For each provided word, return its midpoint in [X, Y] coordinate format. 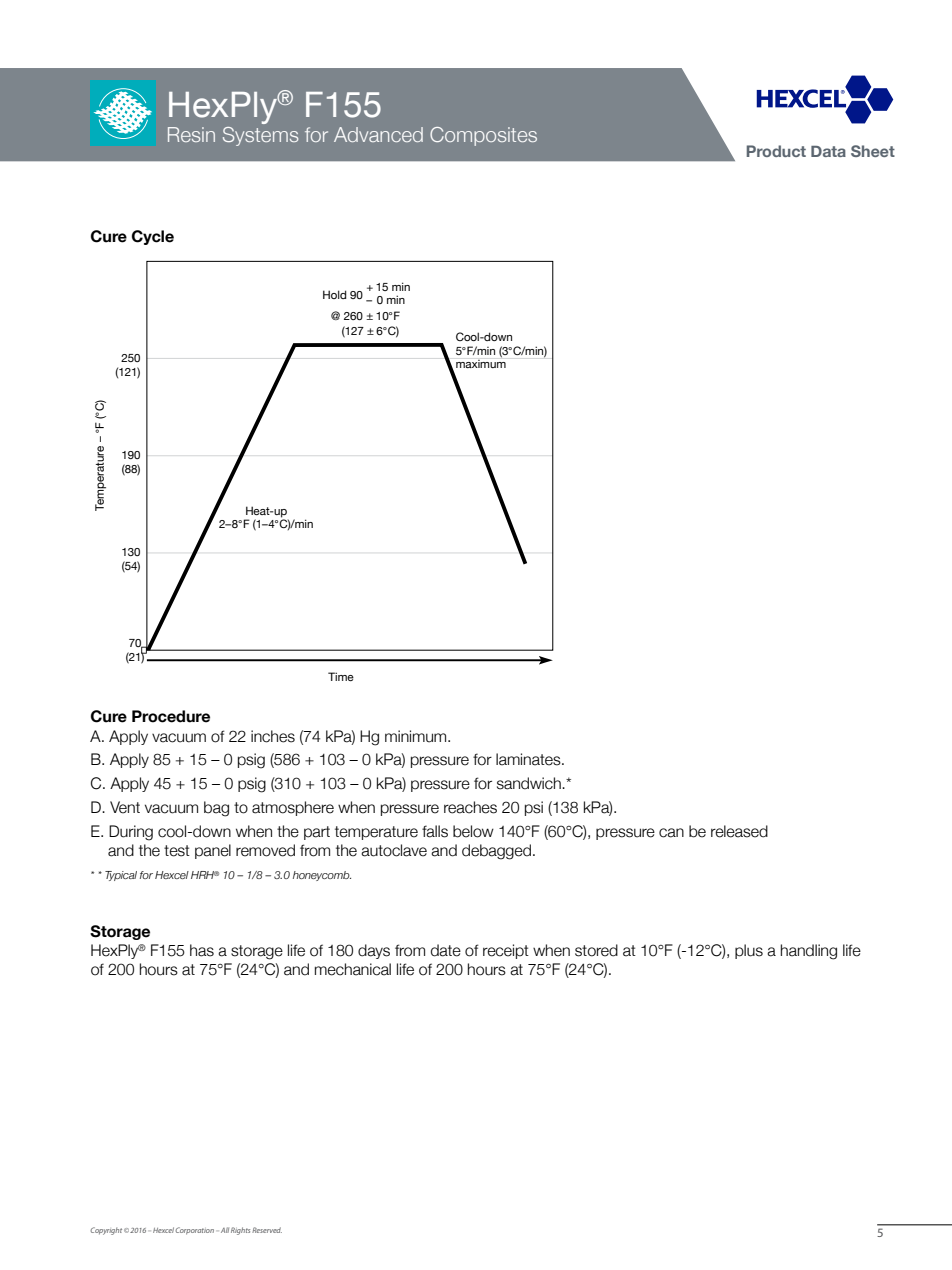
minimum [417, 736]
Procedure [171, 716]
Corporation [194, 1231]
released [739, 831]
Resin [191, 134]
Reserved [267, 1230]
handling [809, 952]
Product [776, 151]
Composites [483, 136]
